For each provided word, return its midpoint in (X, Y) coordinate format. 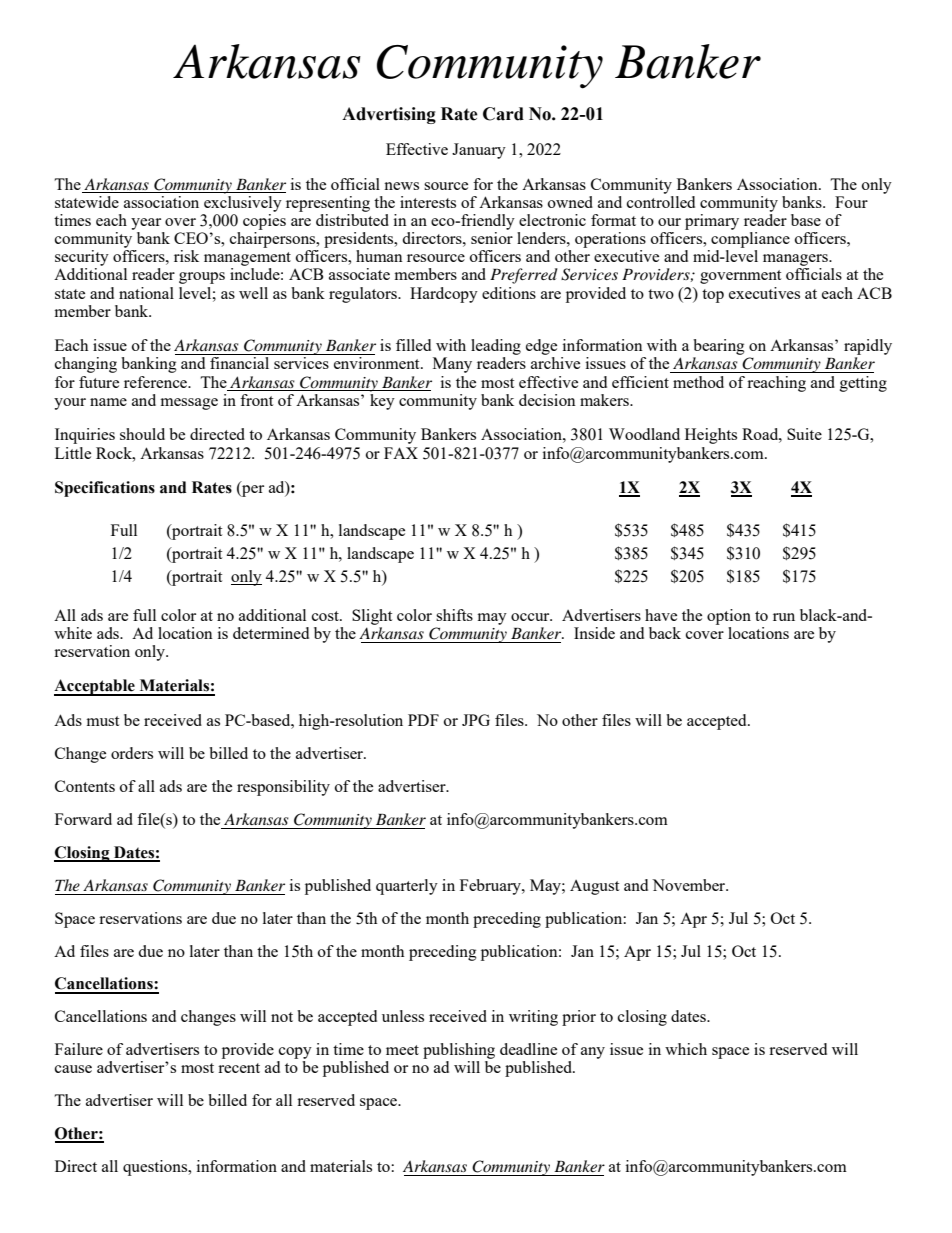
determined (271, 633)
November (690, 885)
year (146, 224)
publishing (459, 1051)
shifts (454, 615)
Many (452, 365)
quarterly (407, 887)
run (784, 617)
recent (239, 1068)
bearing (719, 347)
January (479, 151)
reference (157, 382)
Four (851, 202)
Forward (83, 819)
